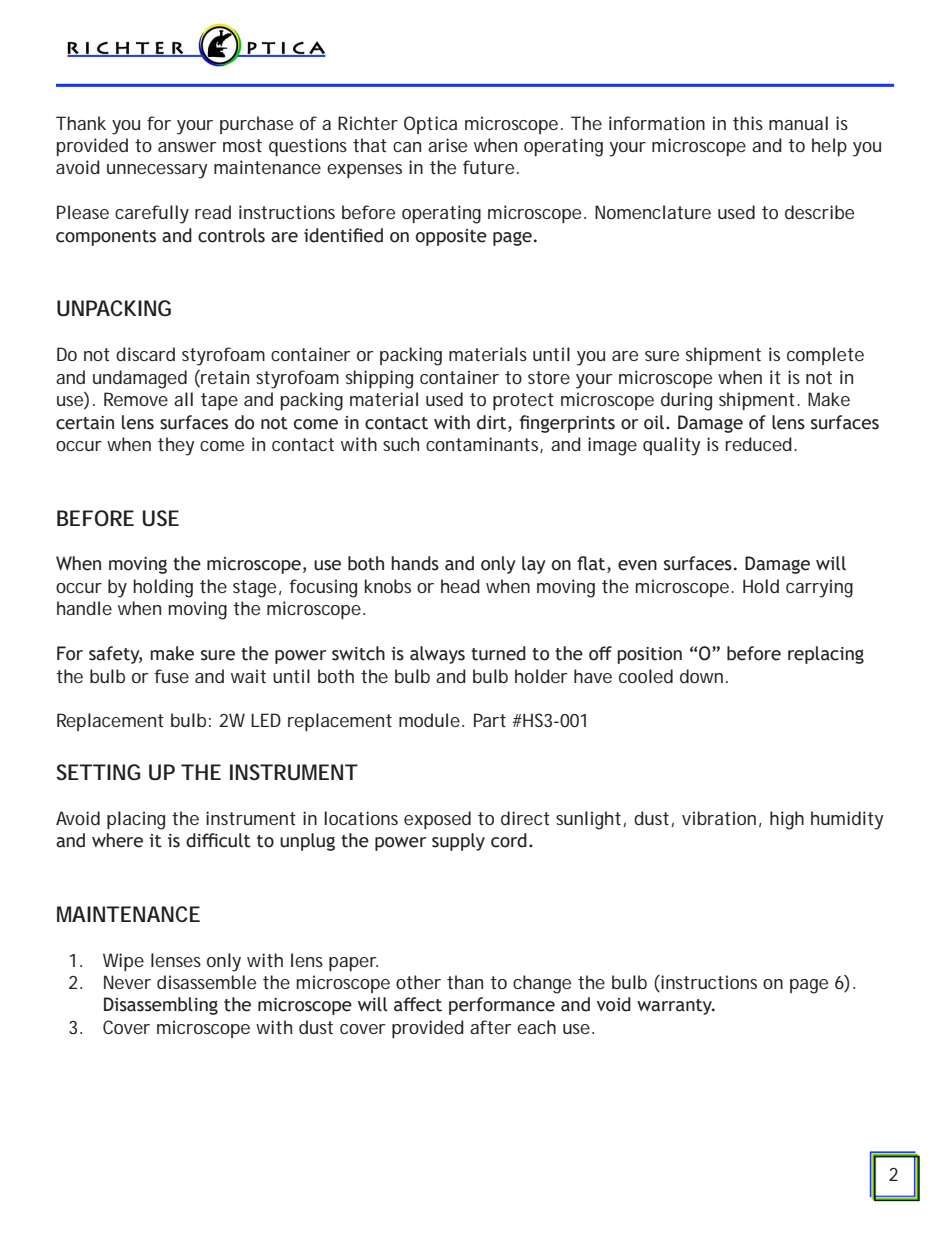 This screenshot has width=952, height=1233. What do you see at coordinates (187, 147) in the screenshot?
I see `answer` at bounding box center [187, 147].
